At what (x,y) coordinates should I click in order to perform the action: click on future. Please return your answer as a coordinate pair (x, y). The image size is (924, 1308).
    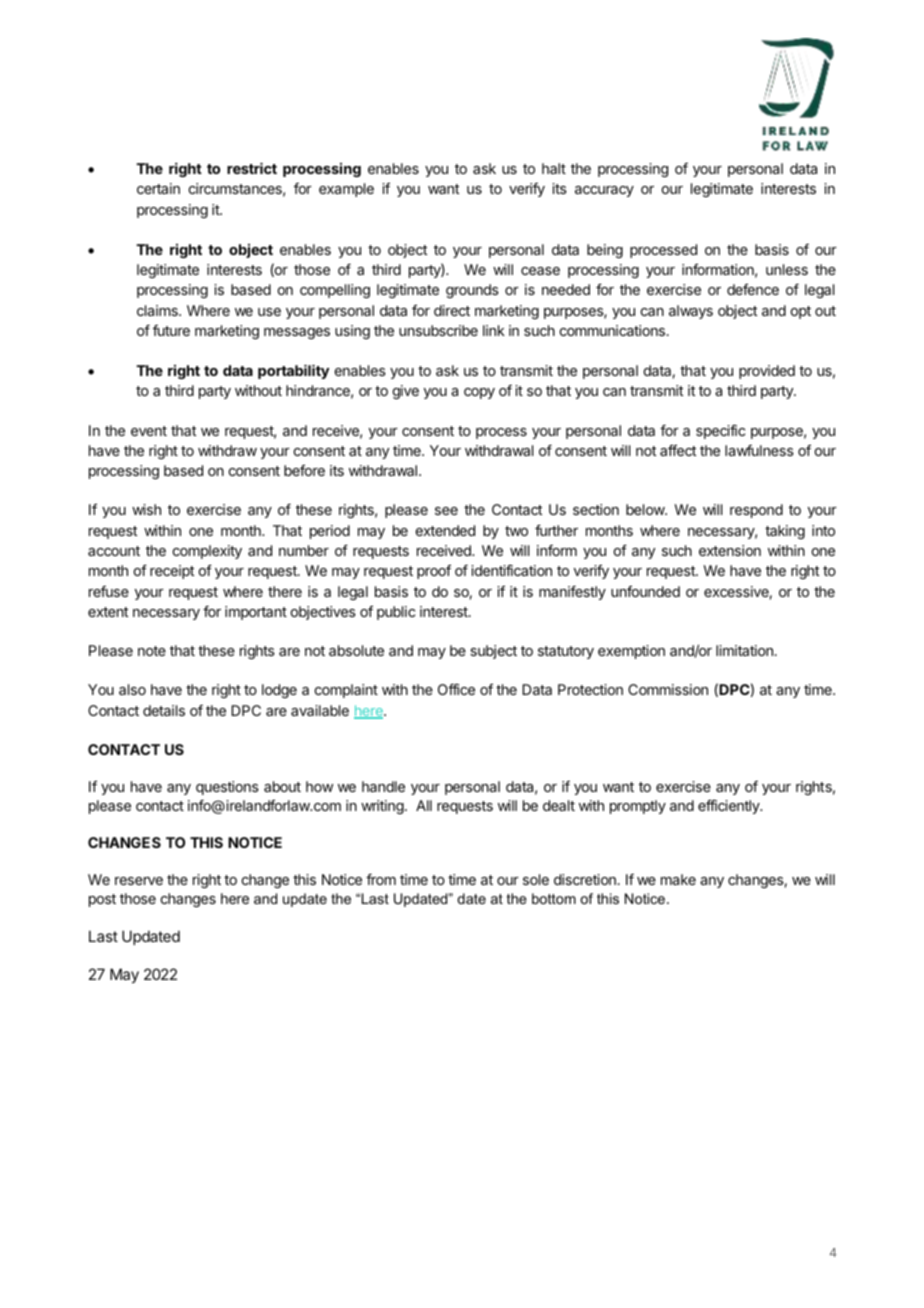
    Looking at the image, I should click on (171, 330).
